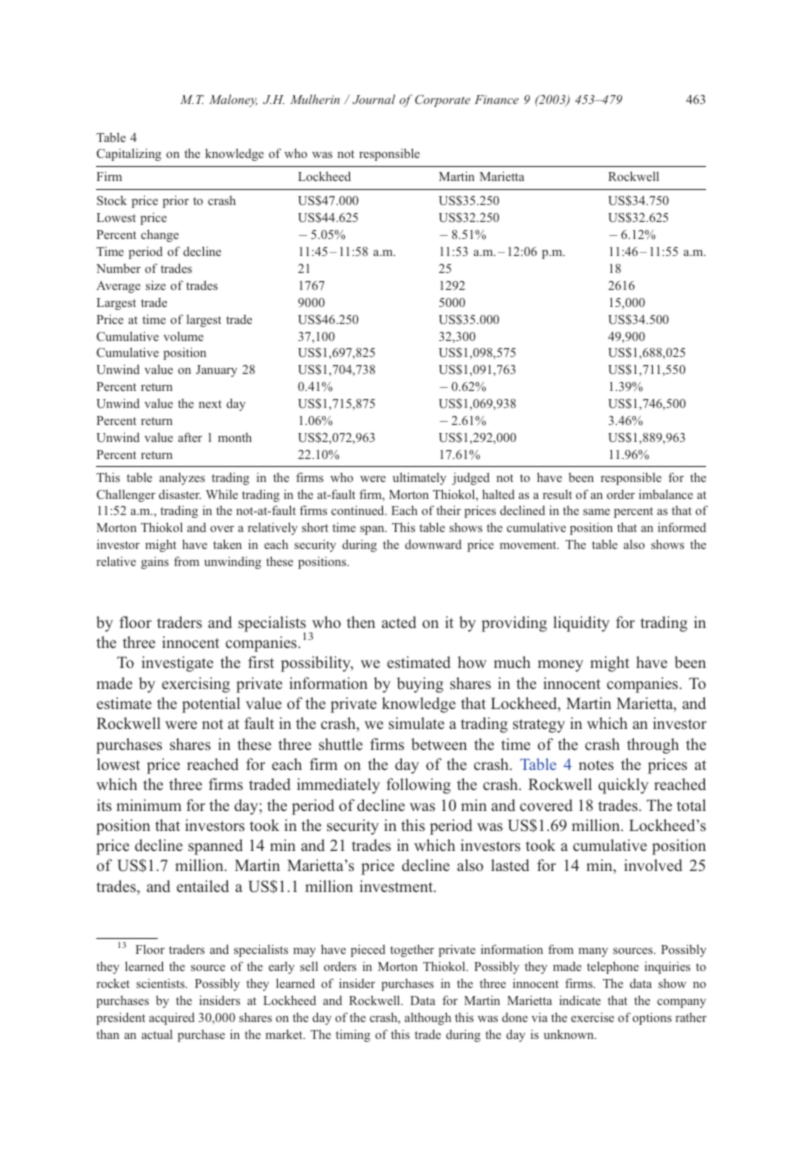 The height and width of the document is (1156, 796). I want to click on simulate, so click(416, 723).
